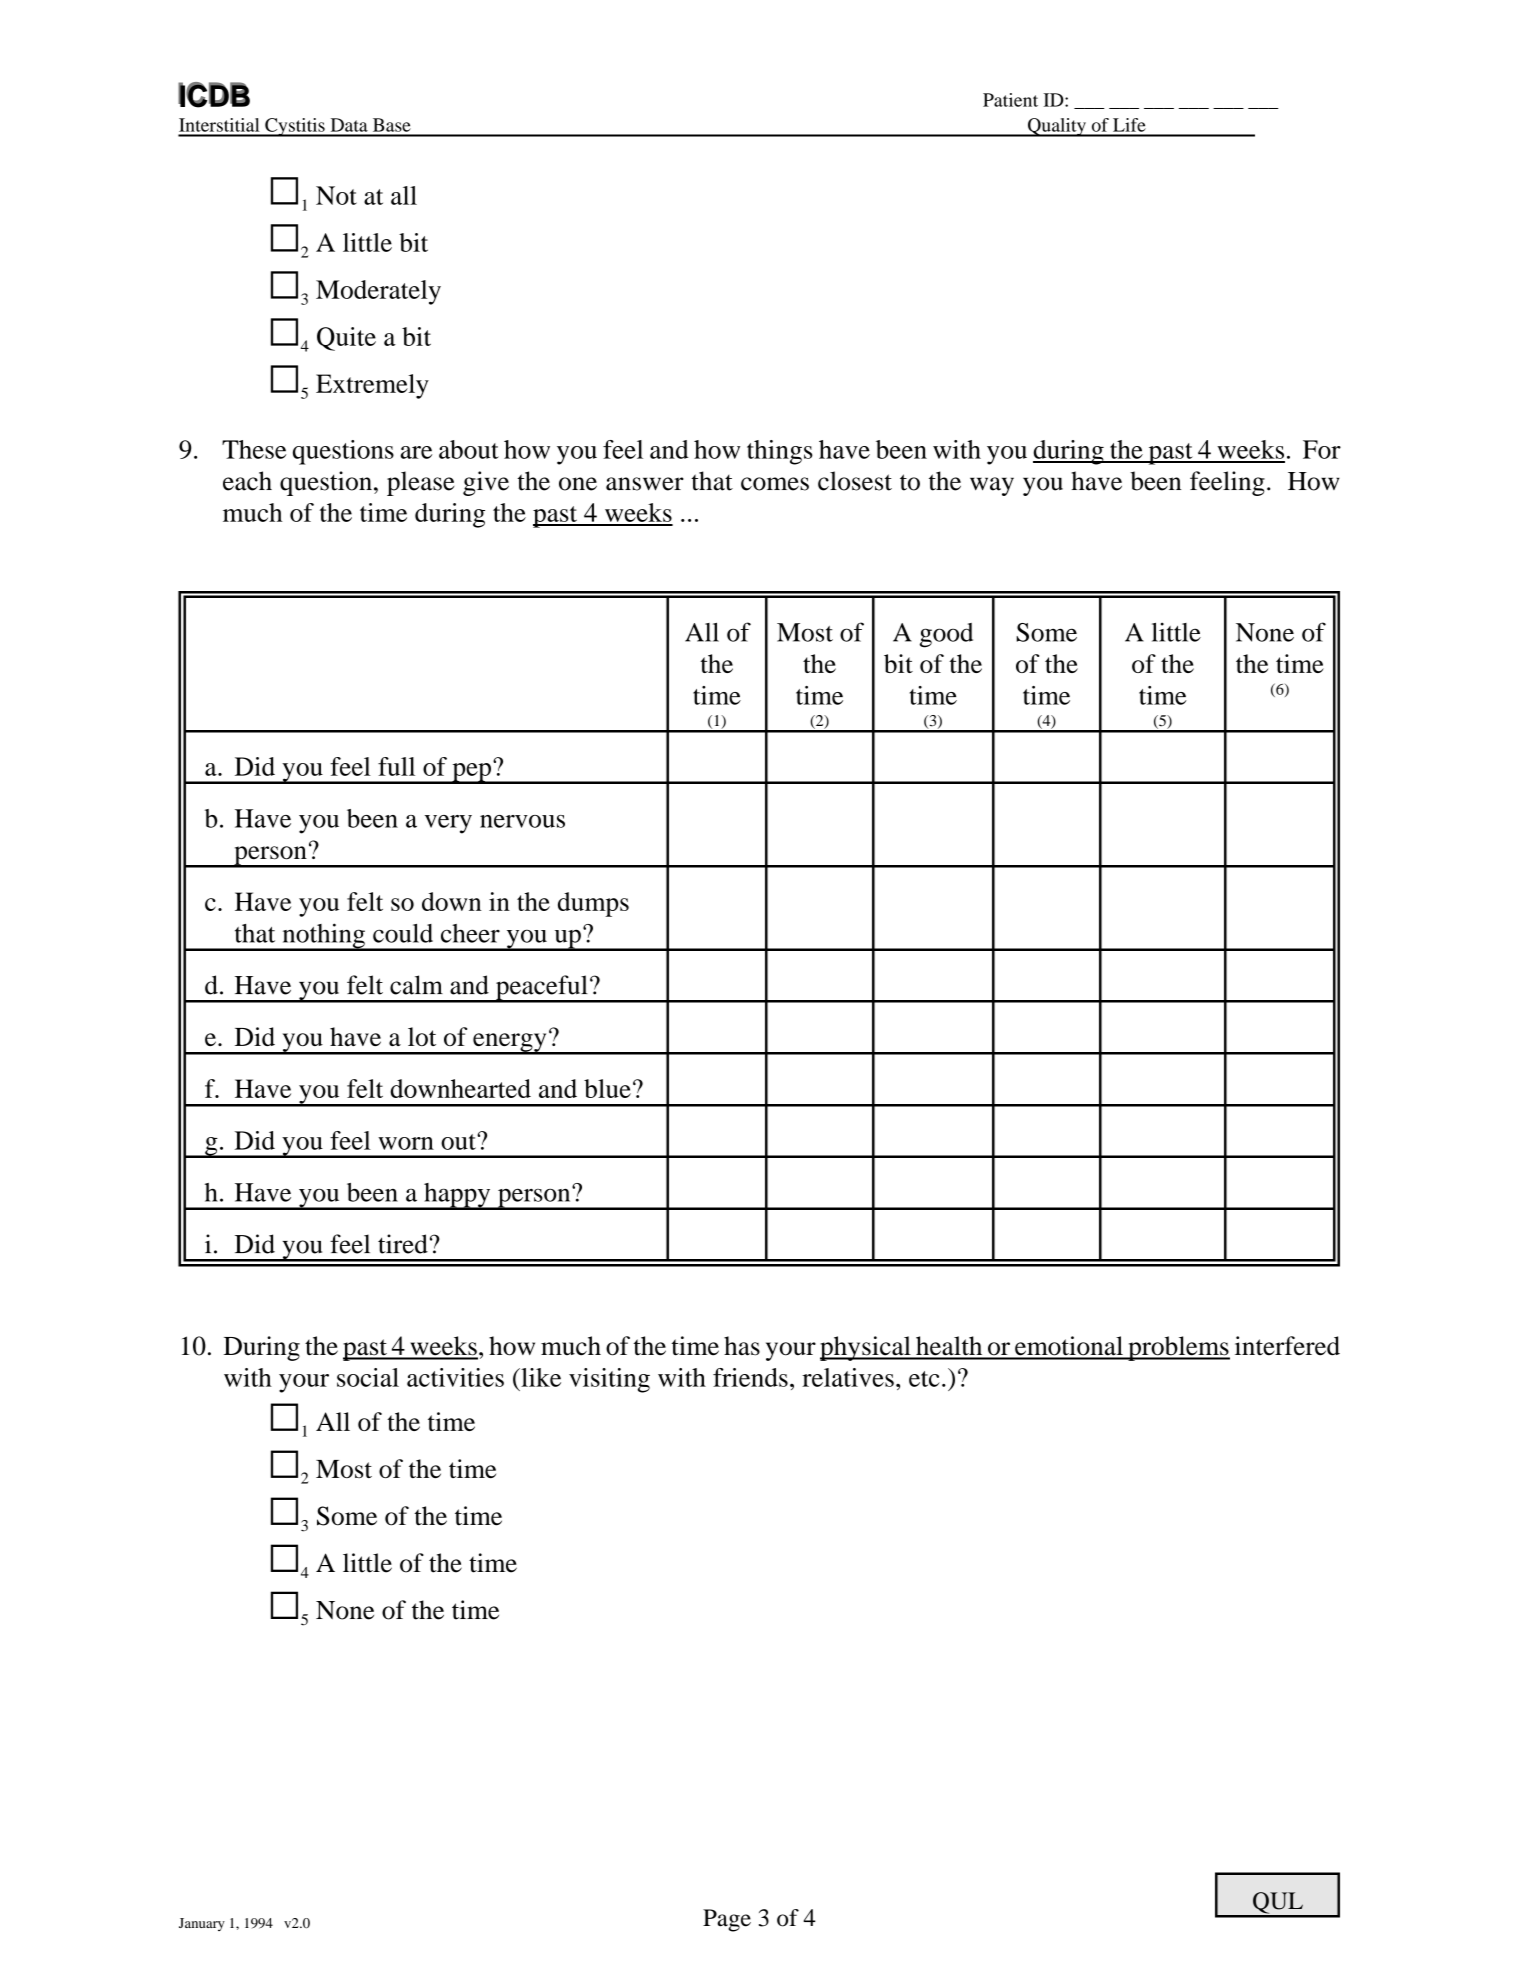 Image resolution: width=1519 pixels, height=1965 pixels. Describe the element at coordinates (1287, 1346) in the page. I see `interfered` at that location.
